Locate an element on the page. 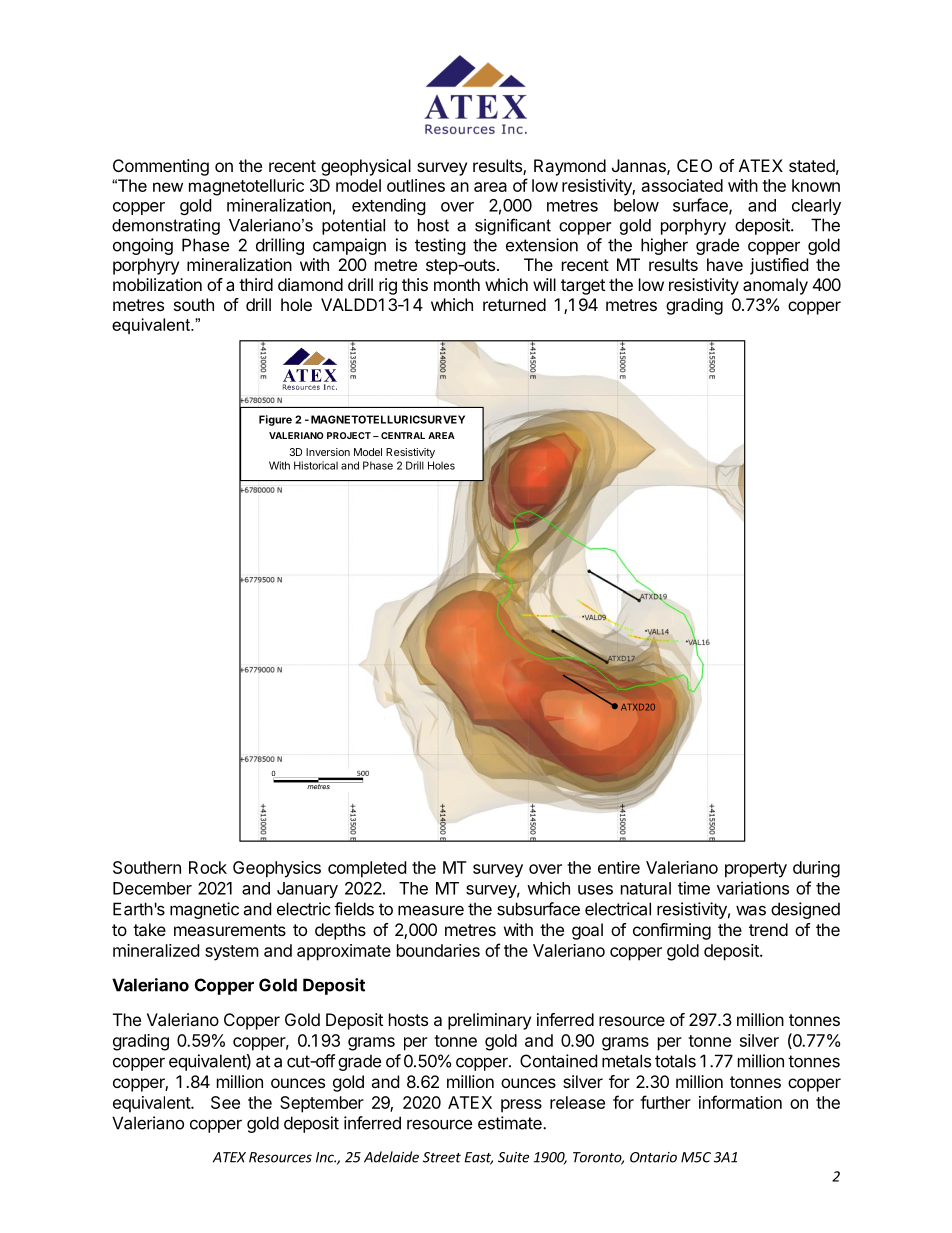  associated is located at coordinates (682, 185).
